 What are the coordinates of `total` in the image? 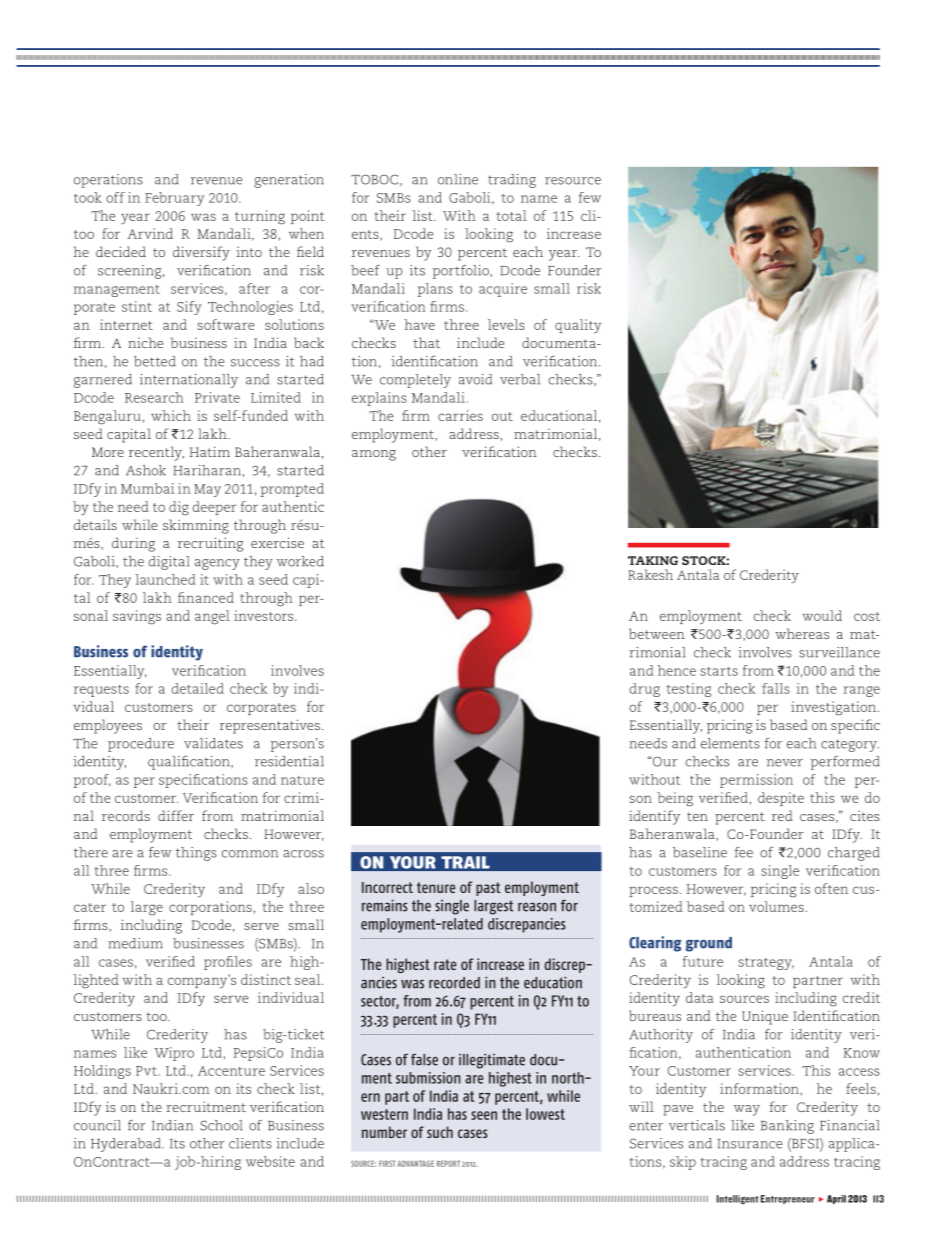 It's located at (512, 215).
